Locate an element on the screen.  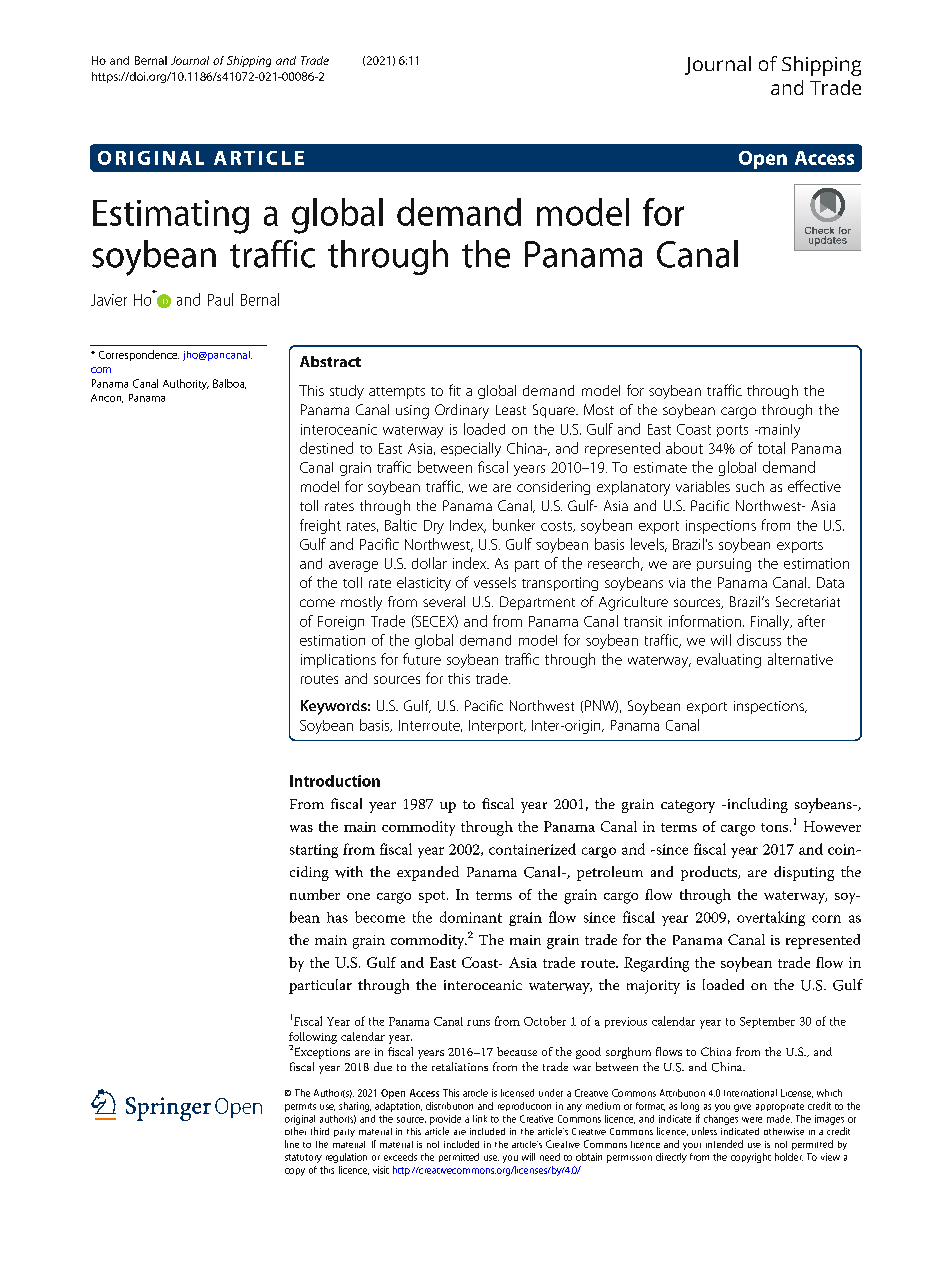
intended is located at coordinates (724, 1144).
